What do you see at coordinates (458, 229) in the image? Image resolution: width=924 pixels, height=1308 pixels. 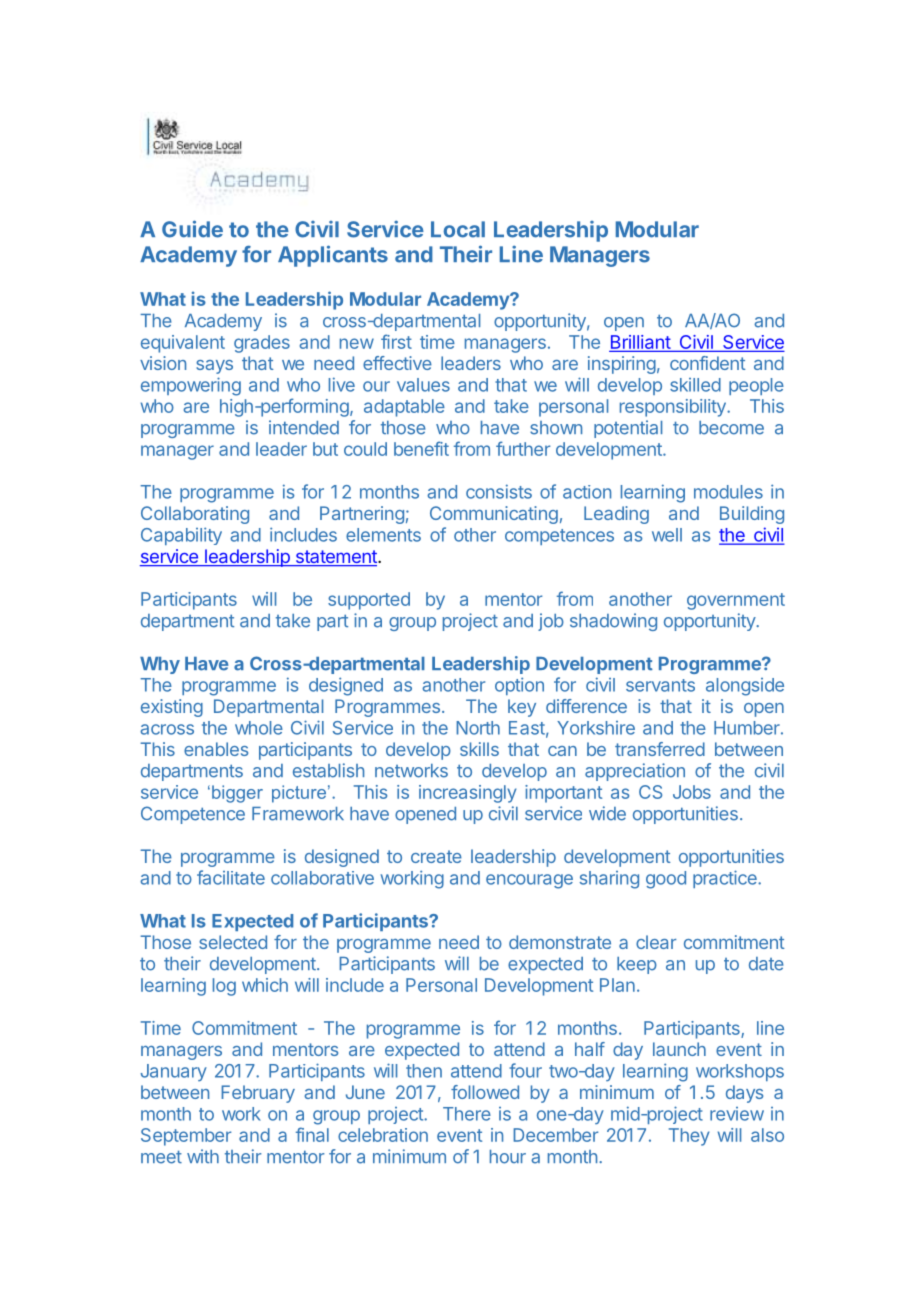 I see `Local` at bounding box center [458, 229].
